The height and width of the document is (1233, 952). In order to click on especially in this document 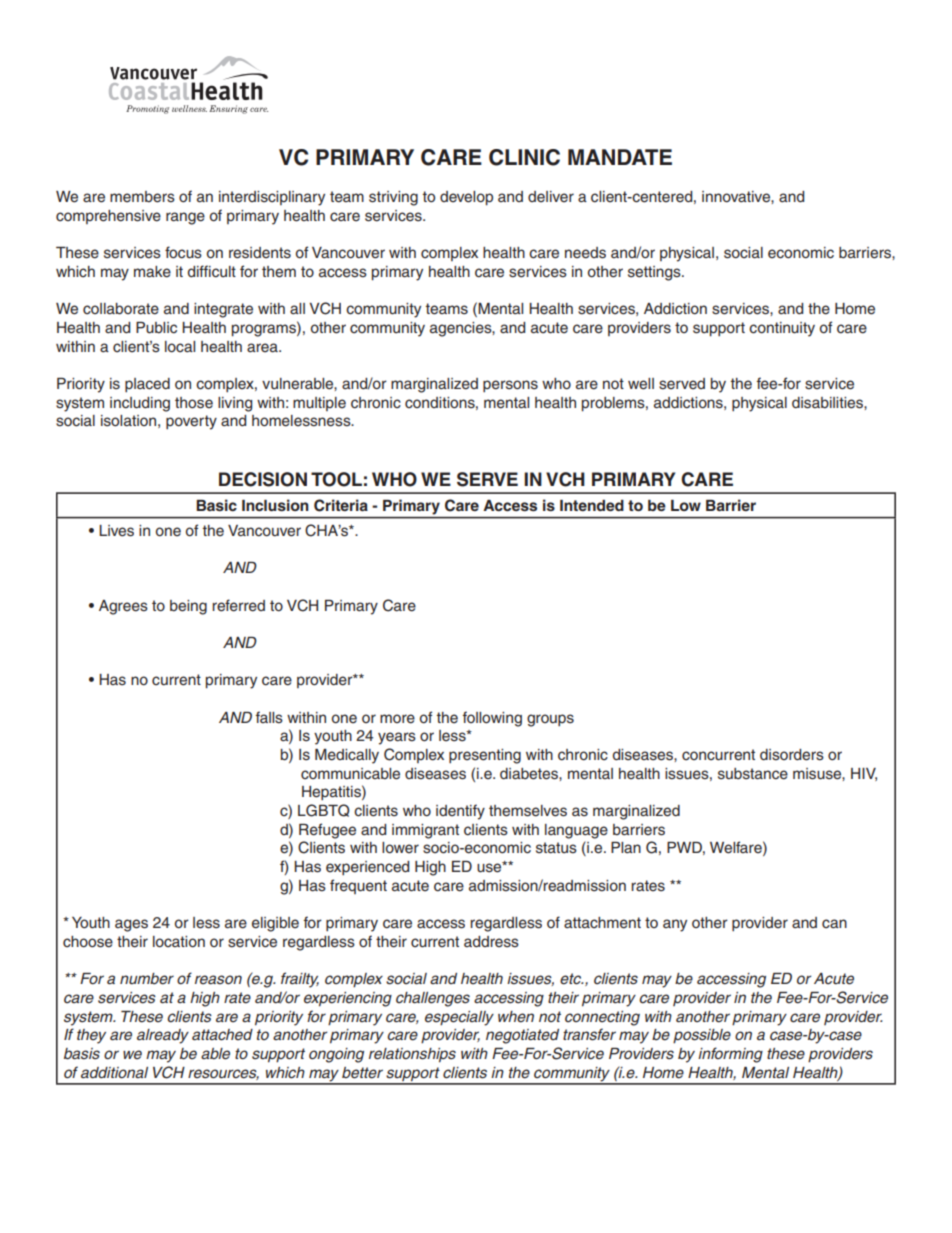, I will do `click(459, 1018)`.
